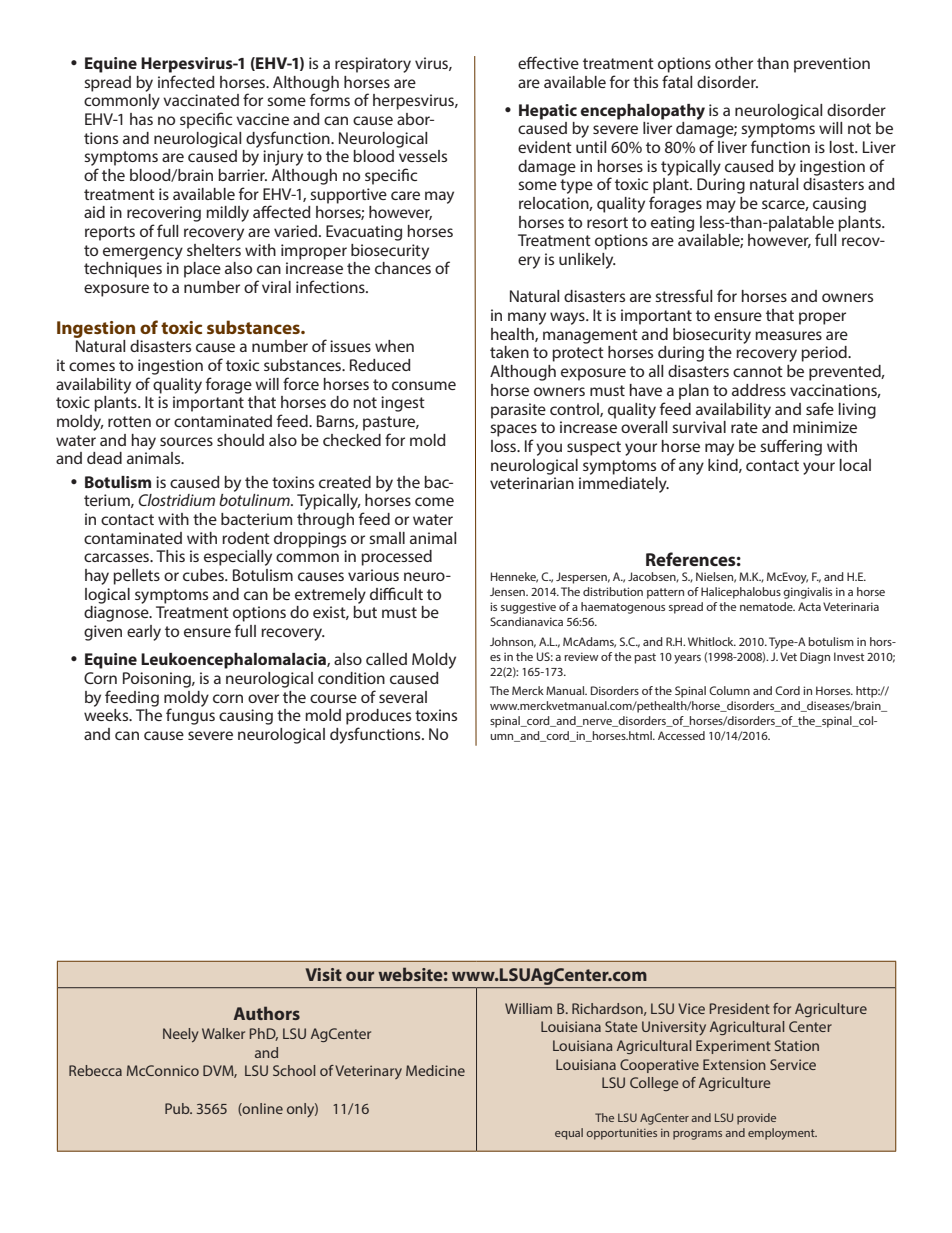  I want to click on Column, so click(729, 690).
